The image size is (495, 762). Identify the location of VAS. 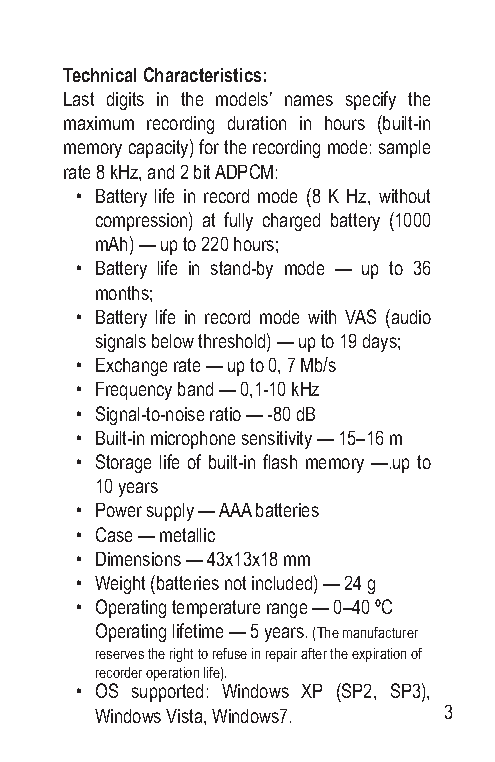
(360, 316).
